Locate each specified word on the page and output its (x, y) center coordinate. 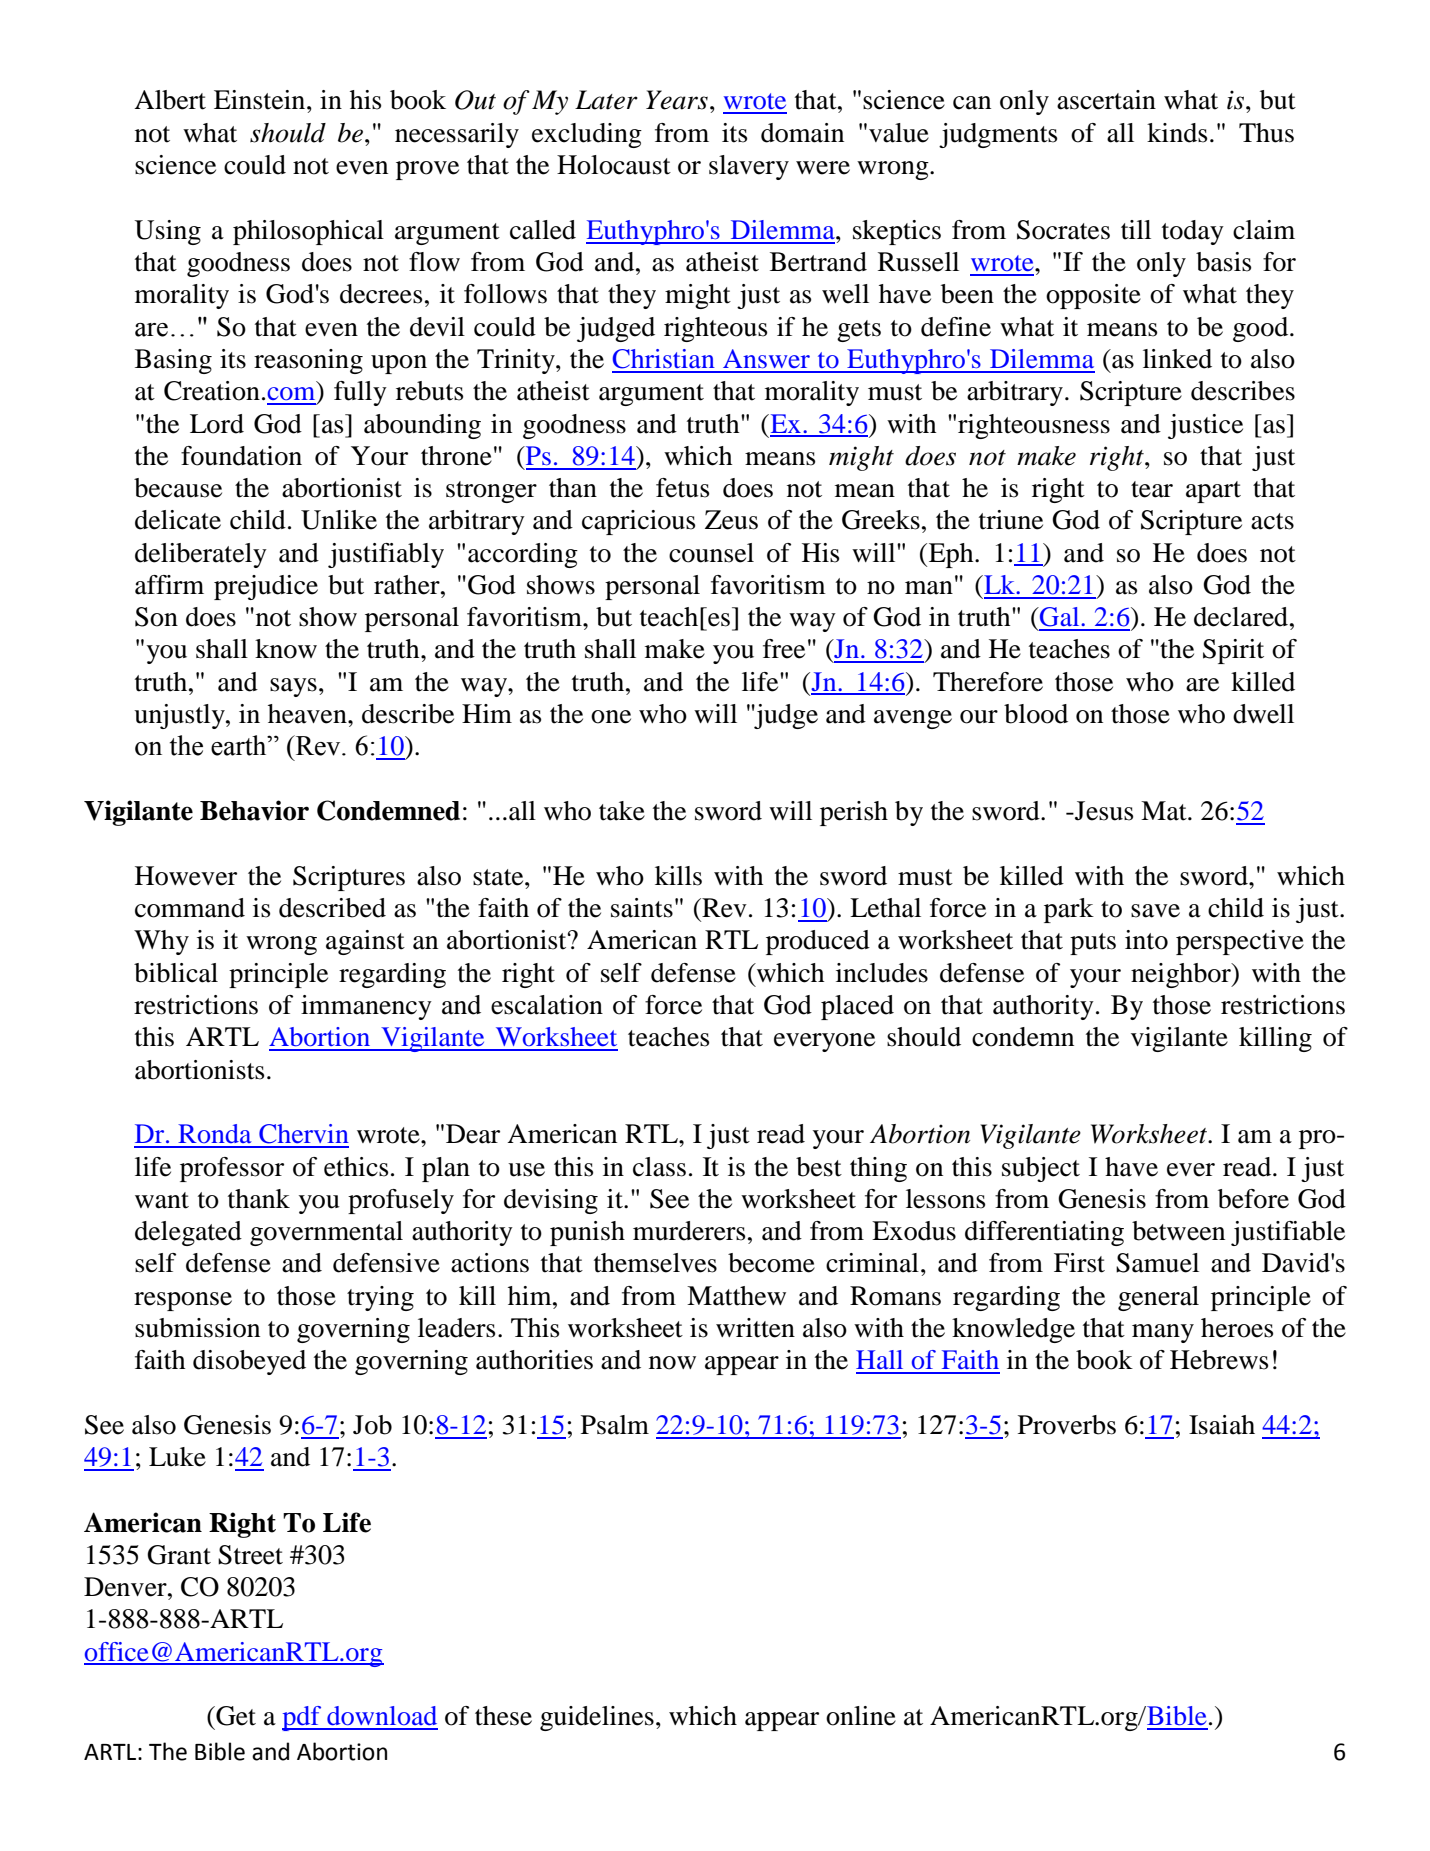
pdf (303, 1718)
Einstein (261, 100)
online (861, 1716)
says (293, 687)
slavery (749, 167)
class (659, 1167)
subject (1041, 1169)
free (784, 649)
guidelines (597, 1718)
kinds (1177, 133)
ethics (356, 1167)
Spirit (1233, 651)
